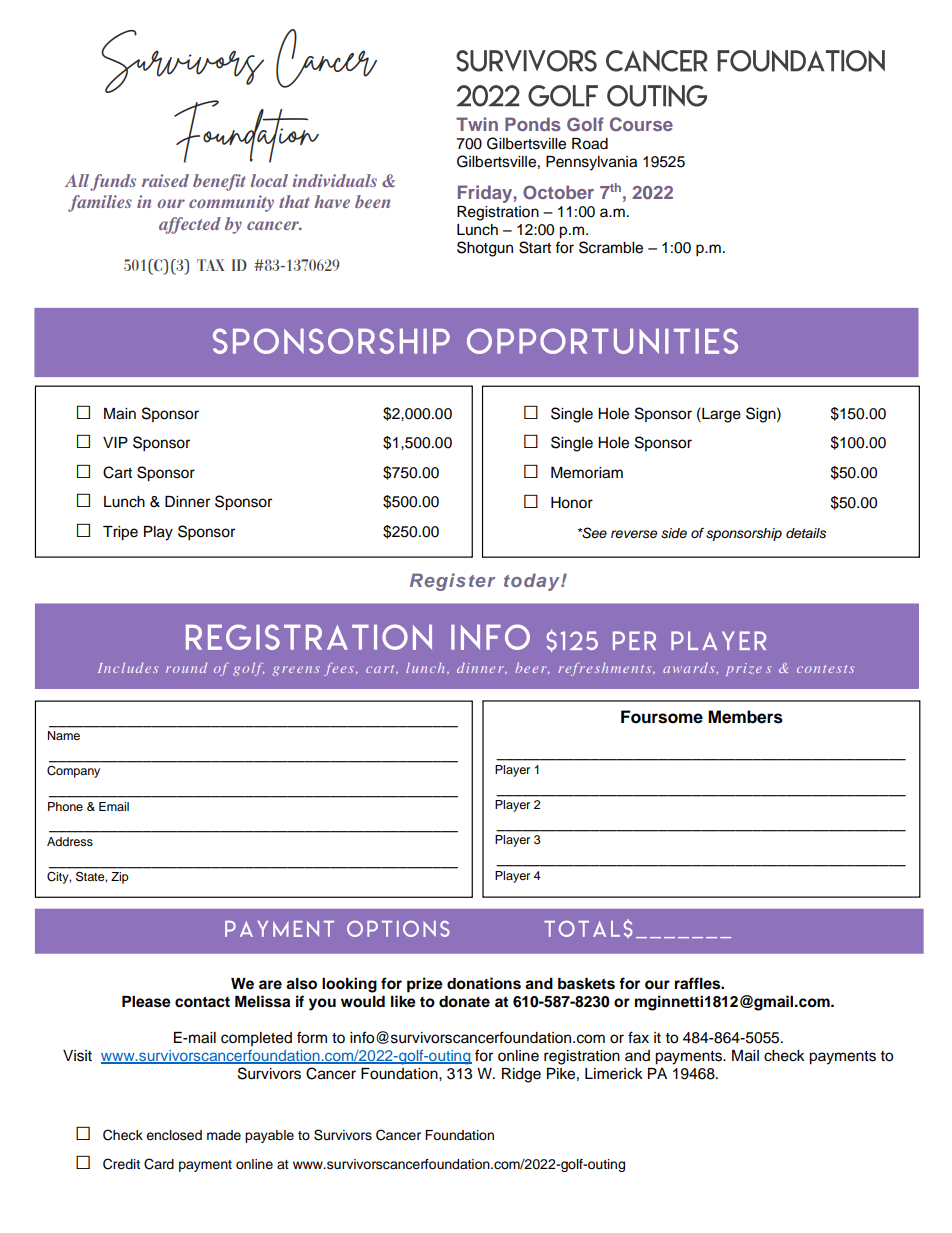  I want to click on donations, so click(484, 983).
